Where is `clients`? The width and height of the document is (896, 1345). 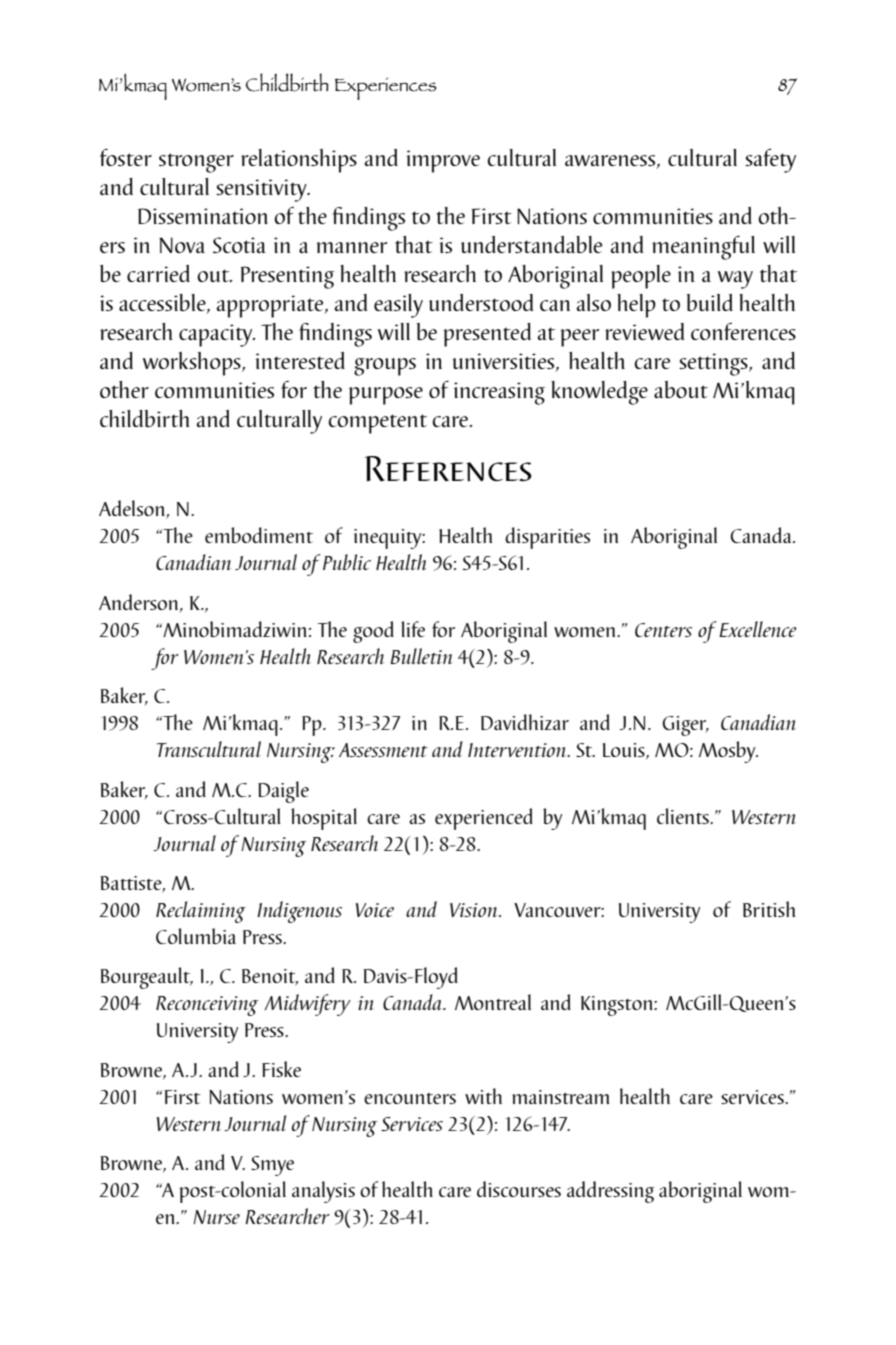
clients is located at coordinates (684, 816).
